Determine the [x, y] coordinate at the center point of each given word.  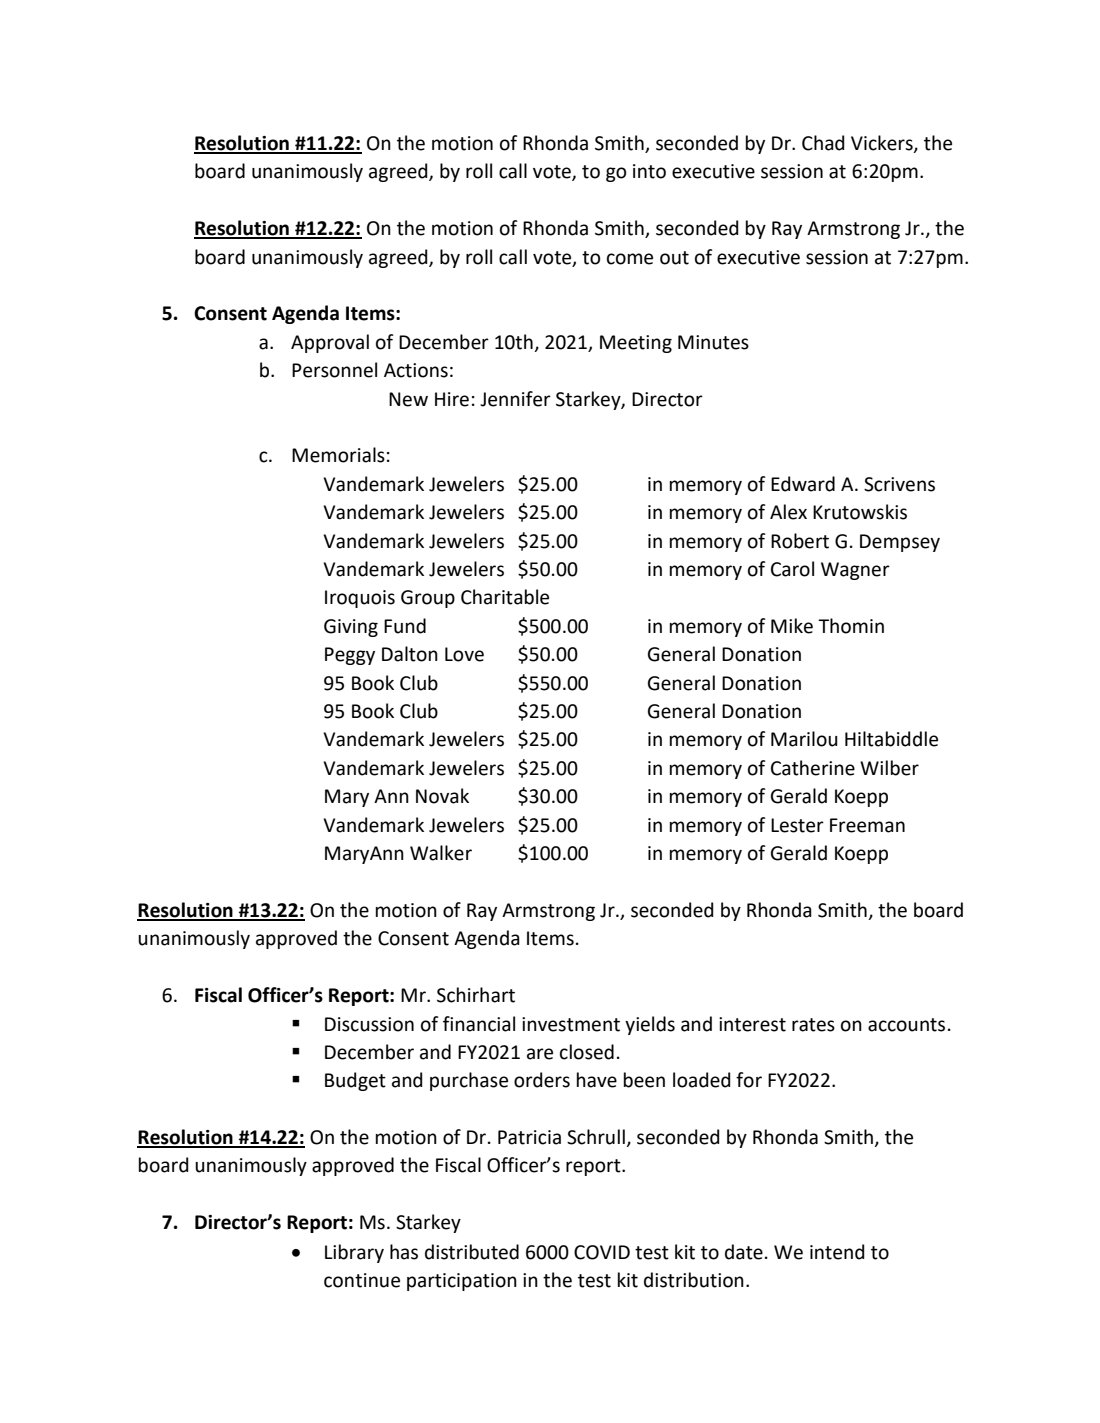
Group [428, 599]
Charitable [505, 597]
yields [650, 1025]
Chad [823, 143]
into [649, 171]
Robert [800, 541]
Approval [330, 343]
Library [354, 1253]
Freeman [867, 825]
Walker [441, 853]
